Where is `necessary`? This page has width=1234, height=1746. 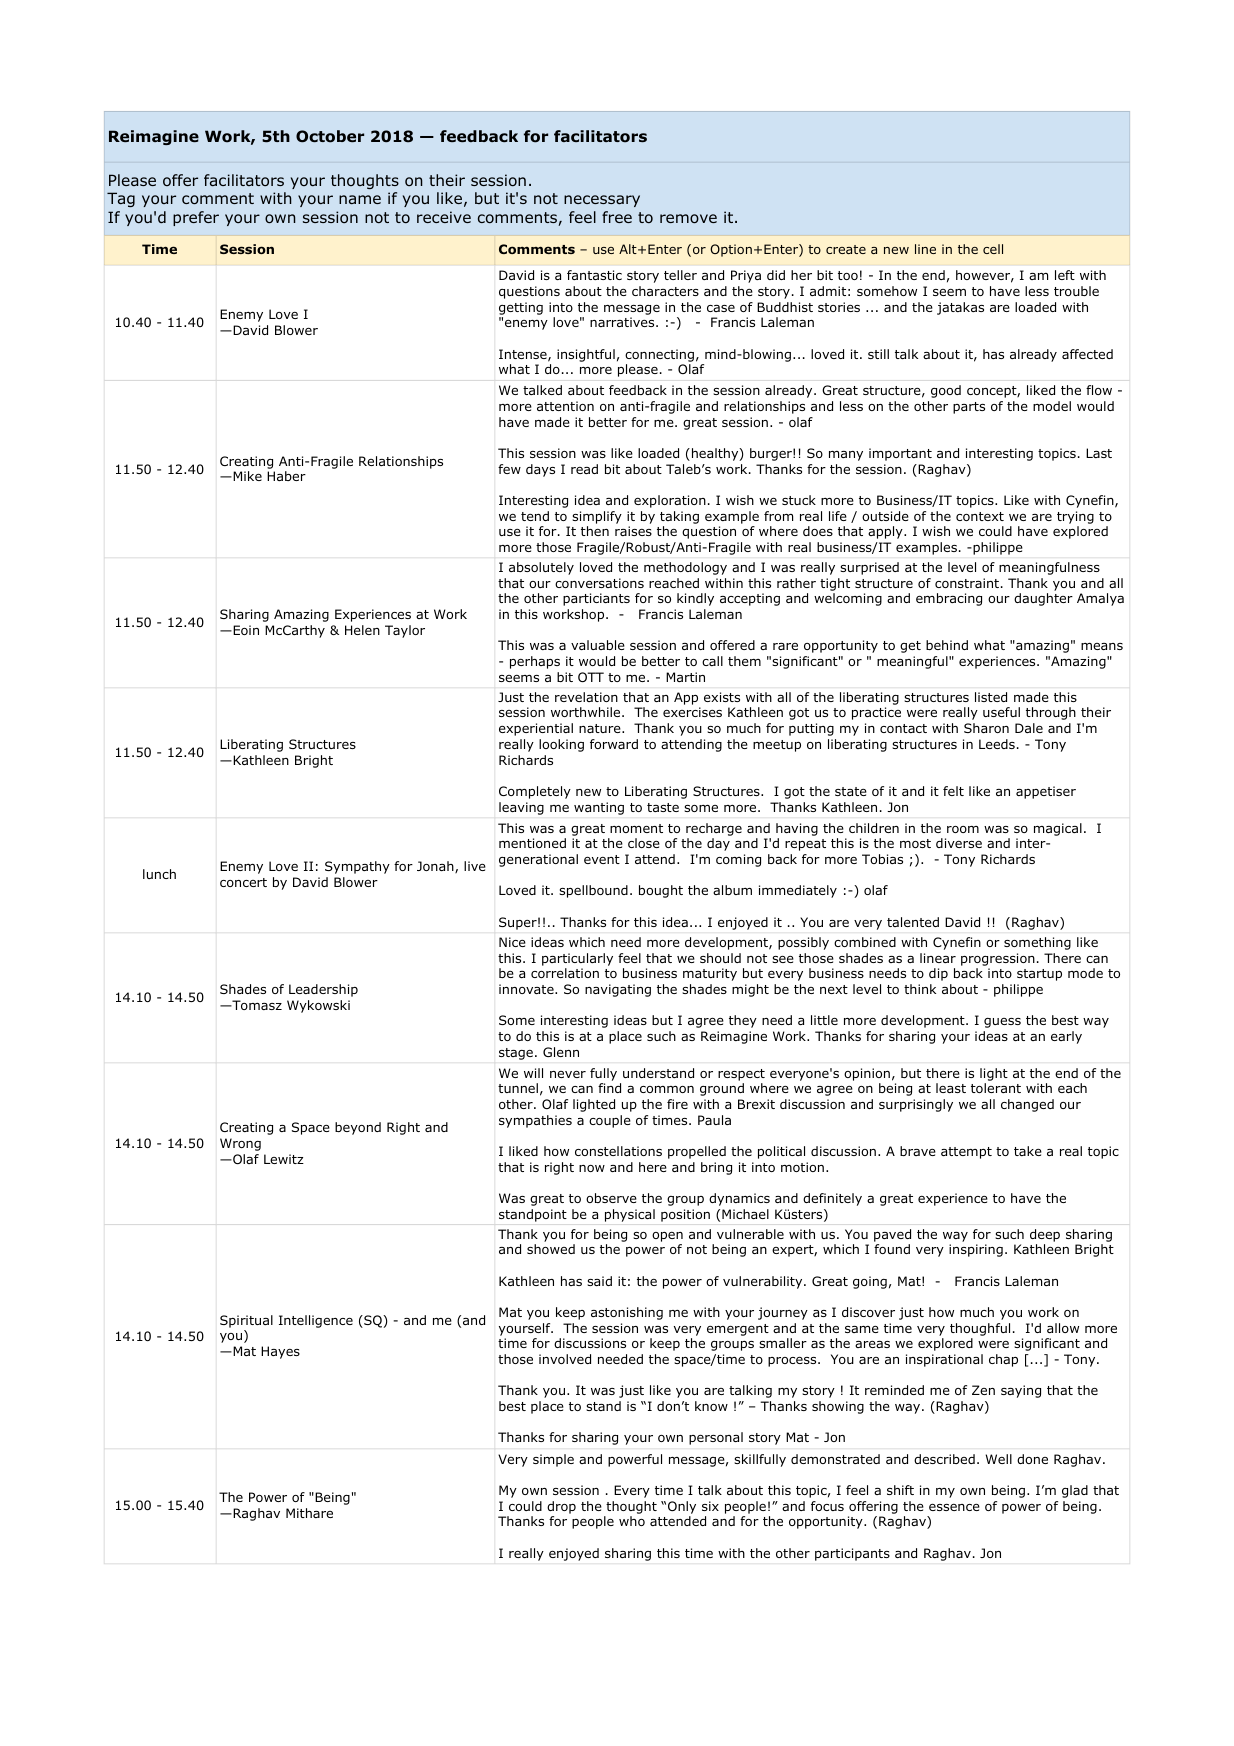 necessary is located at coordinates (602, 201).
